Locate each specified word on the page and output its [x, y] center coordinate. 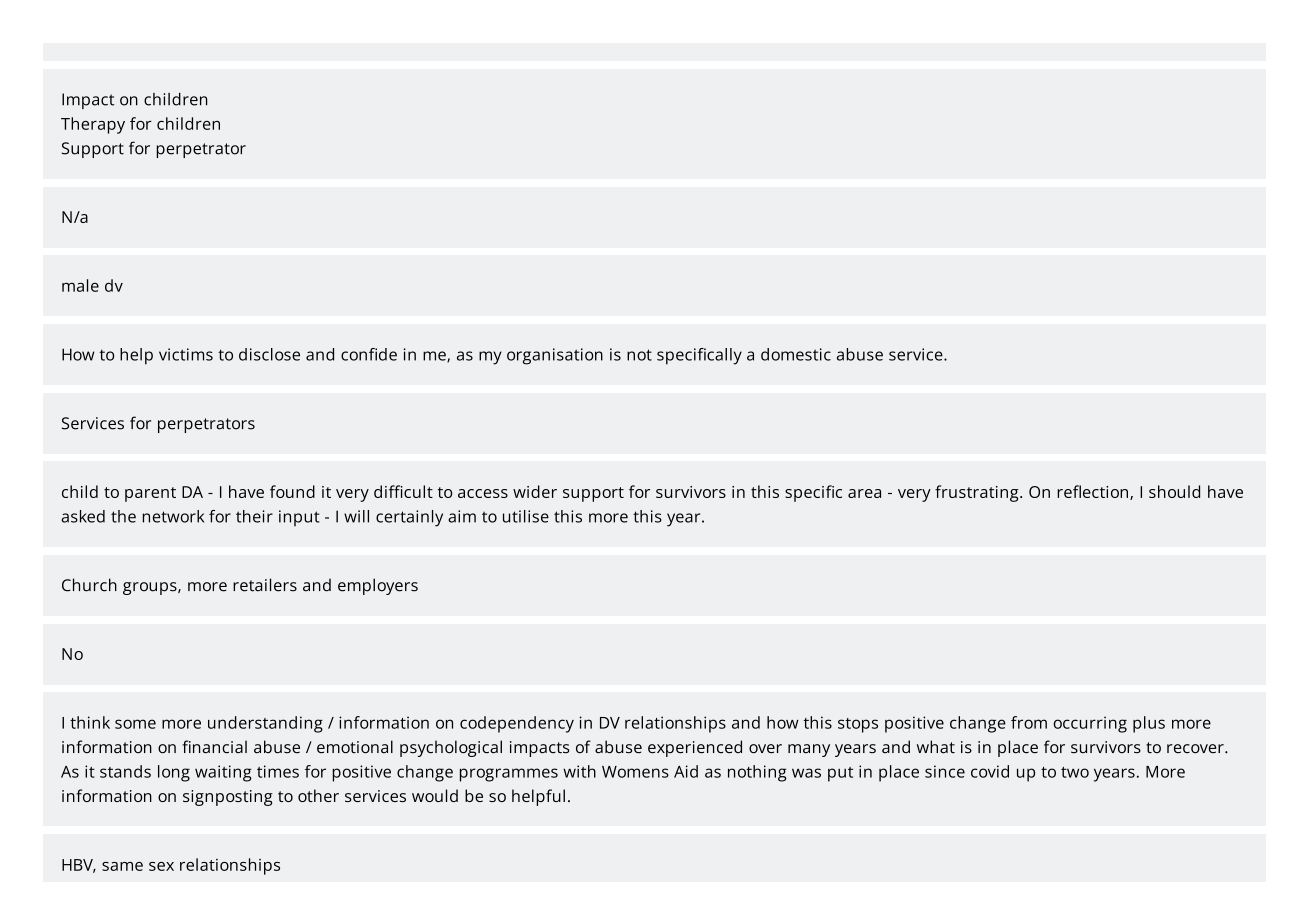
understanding [265, 724]
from [1029, 722]
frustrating [978, 493]
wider [535, 491]
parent [150, 494]
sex [161, 866]
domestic [796, 354]
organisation [555, 356]
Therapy [93, 125]
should [1174, 491]
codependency [517, 724]
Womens [635, 772]
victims [186, 354]
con [354, 356]
